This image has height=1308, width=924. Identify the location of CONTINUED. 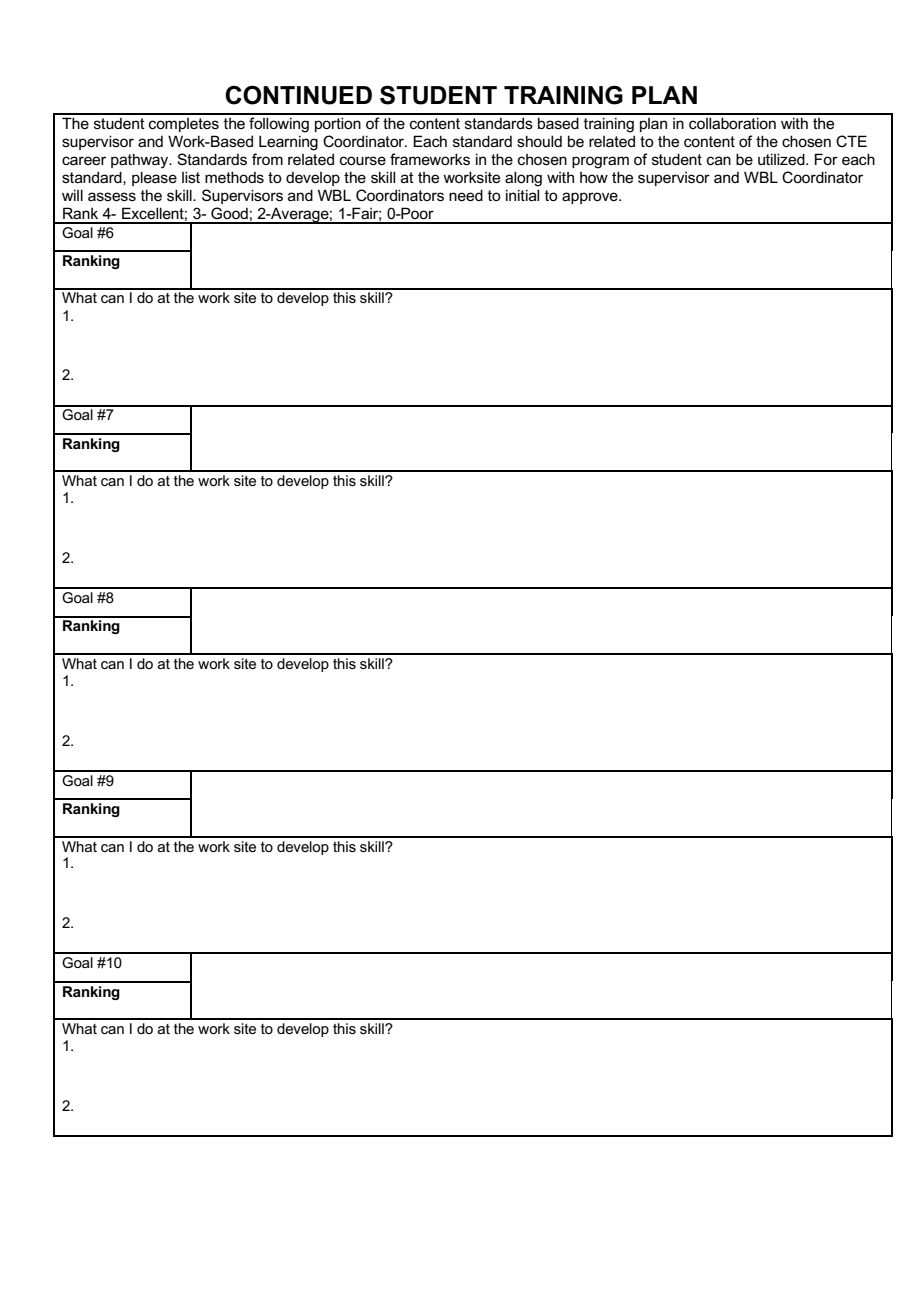
(298, 95).
